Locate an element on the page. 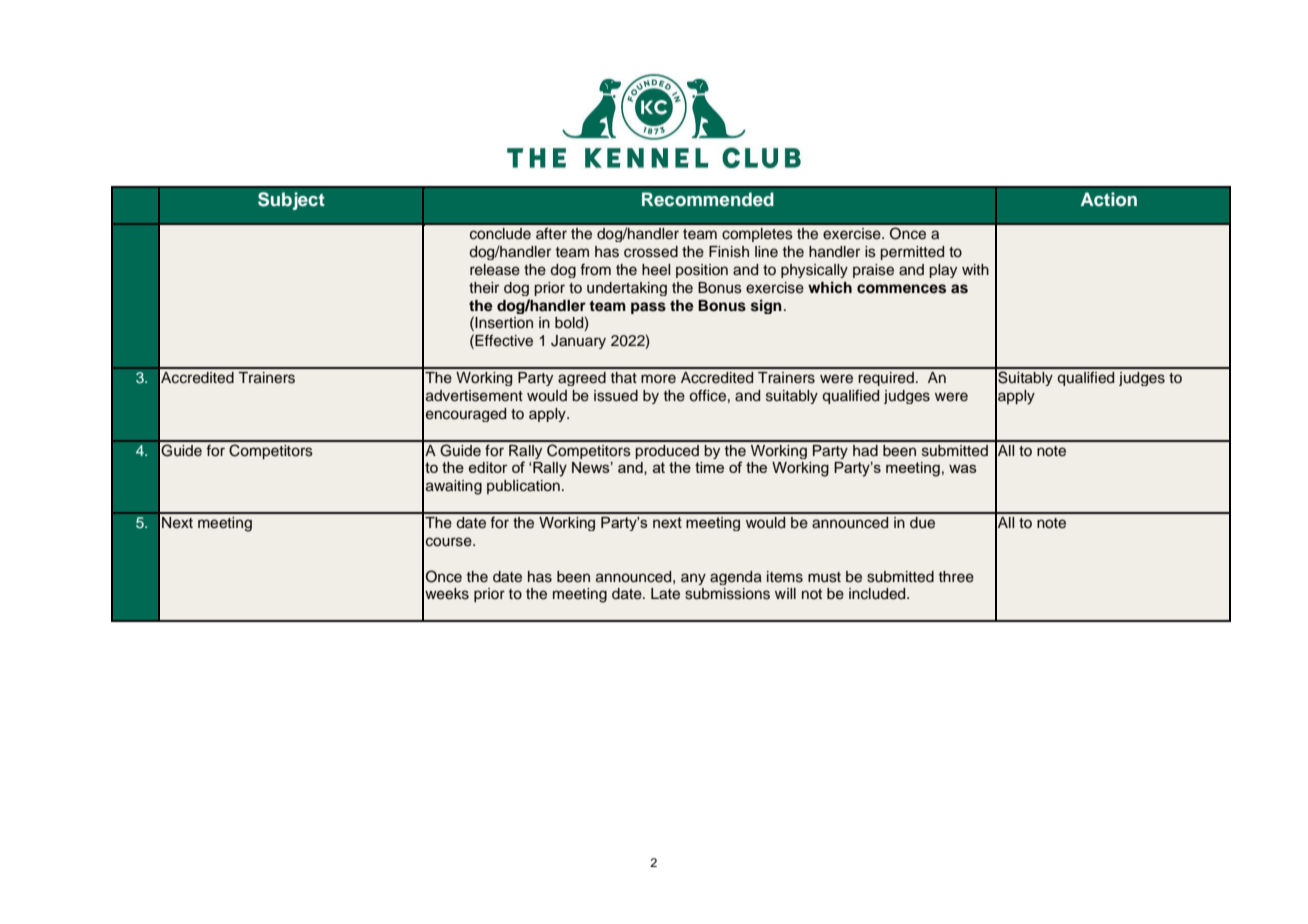  commences is located at coordinates (901, 289).
